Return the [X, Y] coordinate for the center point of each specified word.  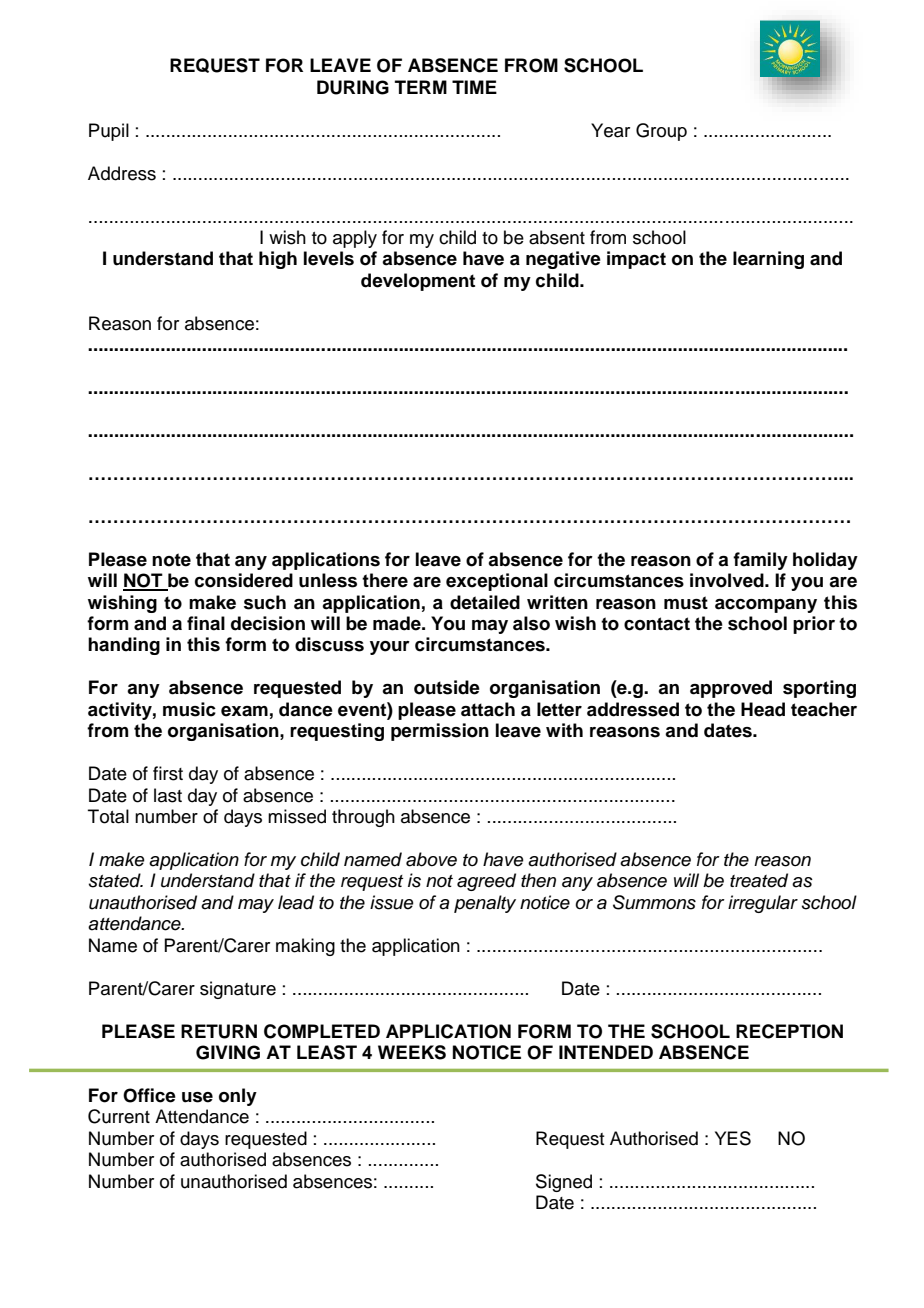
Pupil [109, 132]
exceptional [497, 582]
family [760, 561]
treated [759, 880]
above [431, 859]
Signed [564, 1183]
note [171, 560]
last [168, 795]
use [197, 1097]
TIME [474, 87]
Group [661, 132]
